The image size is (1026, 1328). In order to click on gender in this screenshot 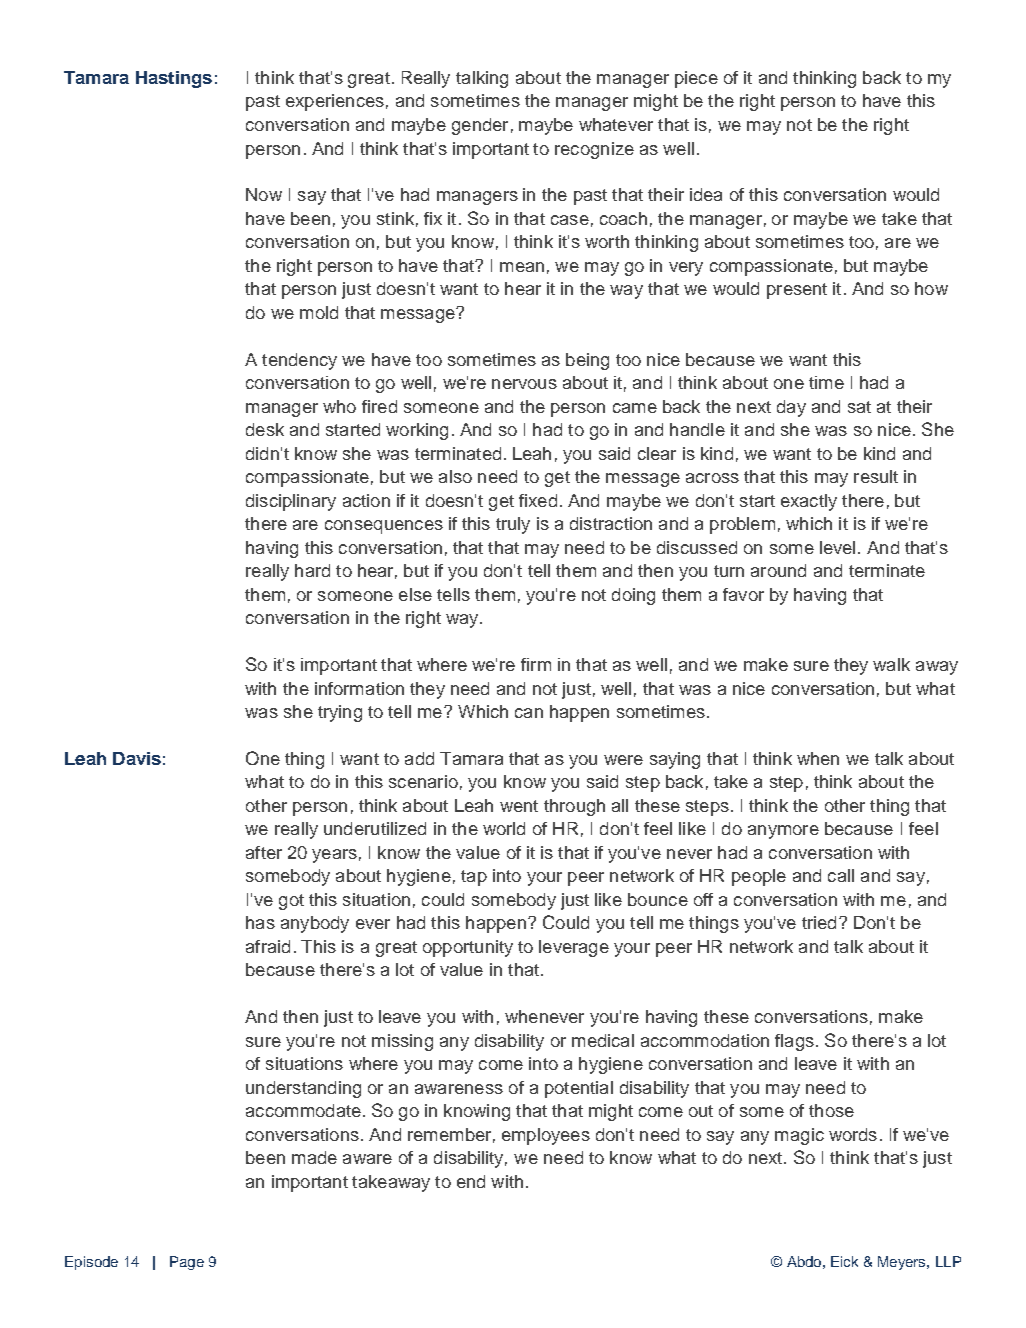, I will do `click(480, 126)`.
